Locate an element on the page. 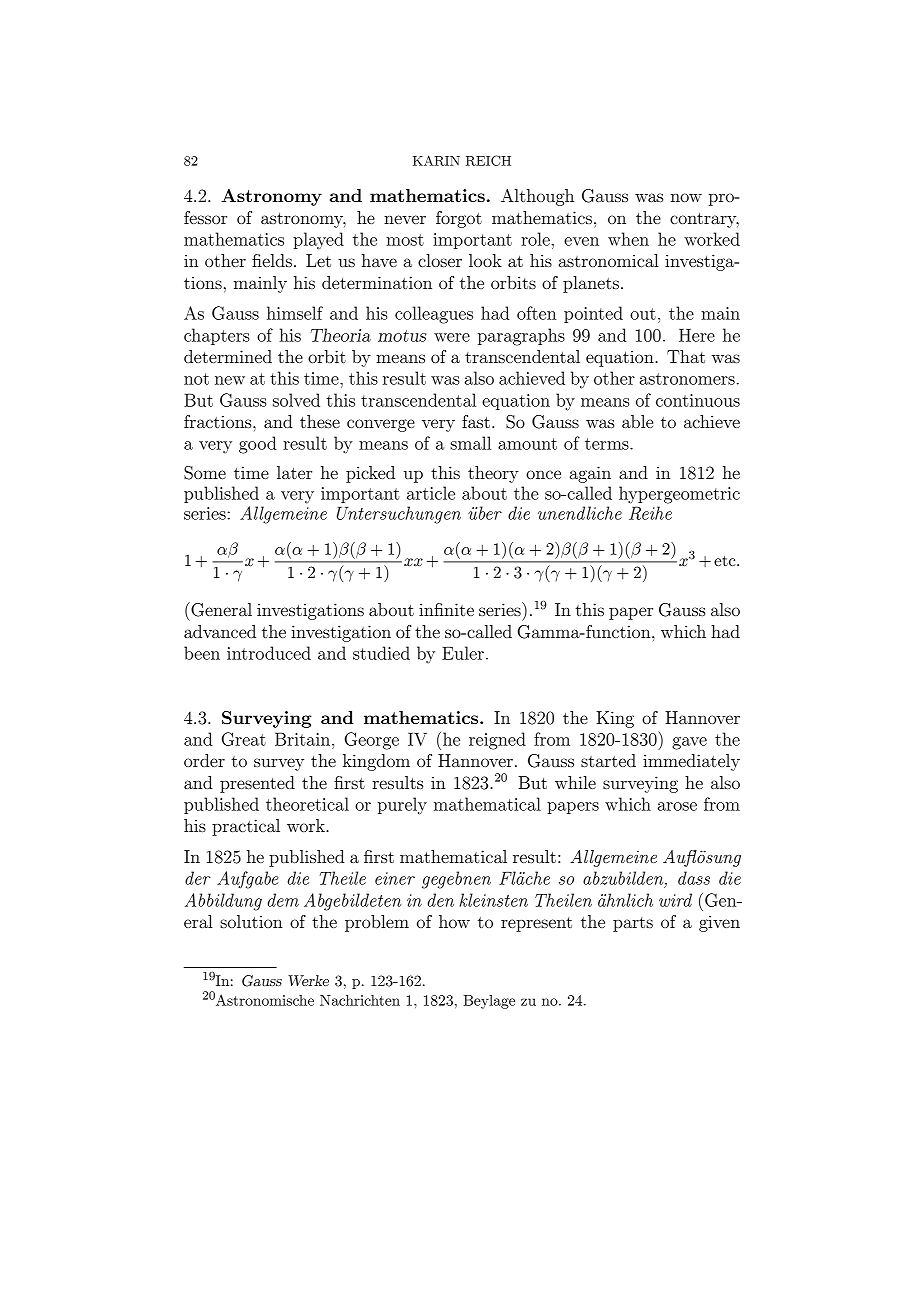 This page has height=1308, width=924. KARIN is located at coordinates (436, 160).
